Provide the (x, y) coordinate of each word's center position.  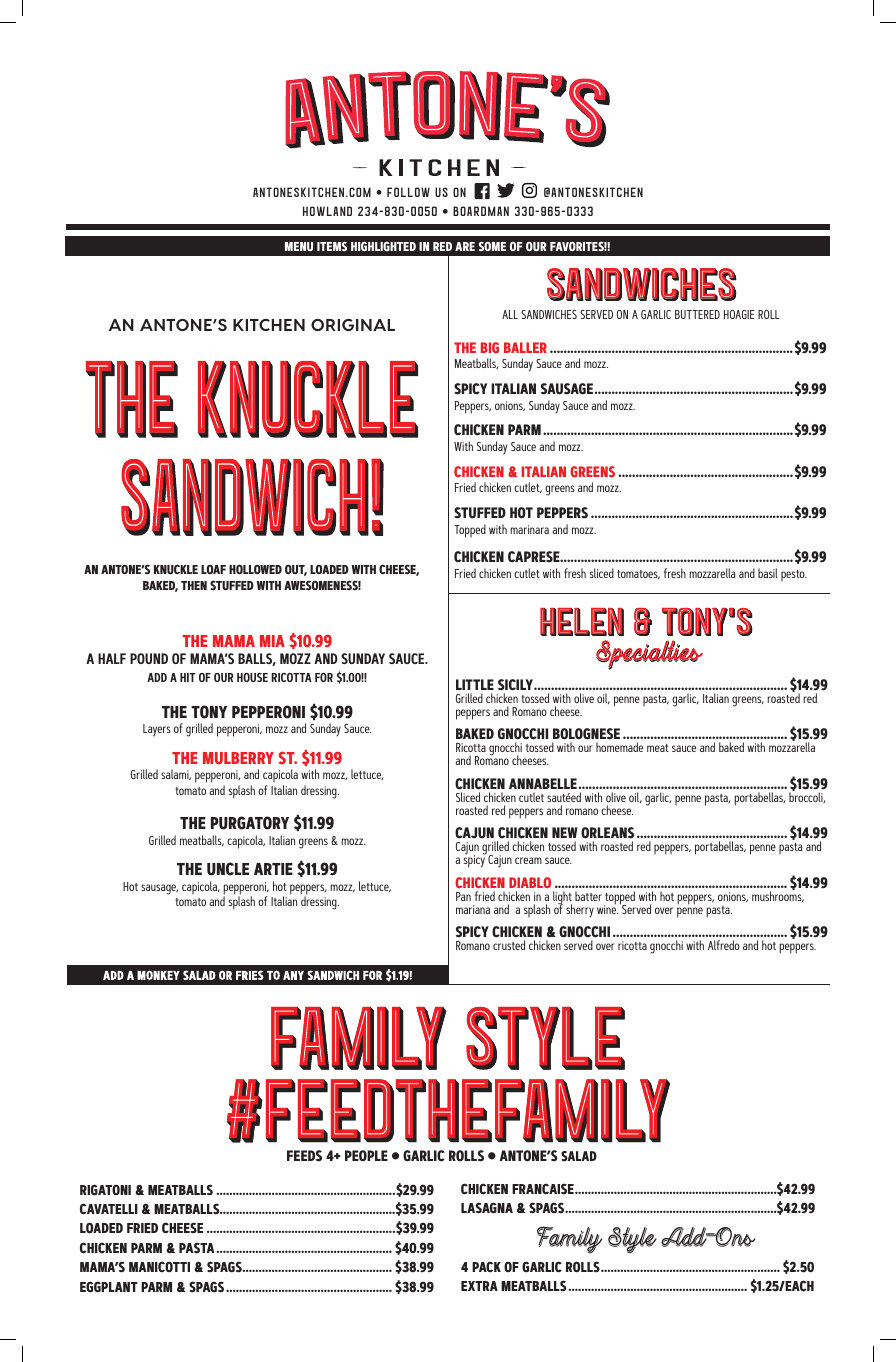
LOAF (213, 569)
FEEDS (304, 1156)
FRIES (250, 975)
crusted (509, 945)
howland (327, 211)
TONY (209, 712)
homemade (619, 747)
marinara (529, 529)
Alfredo (724, 945)
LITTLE (475, 684)
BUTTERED (697, 314)
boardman (481, 211)
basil (768, 573)
